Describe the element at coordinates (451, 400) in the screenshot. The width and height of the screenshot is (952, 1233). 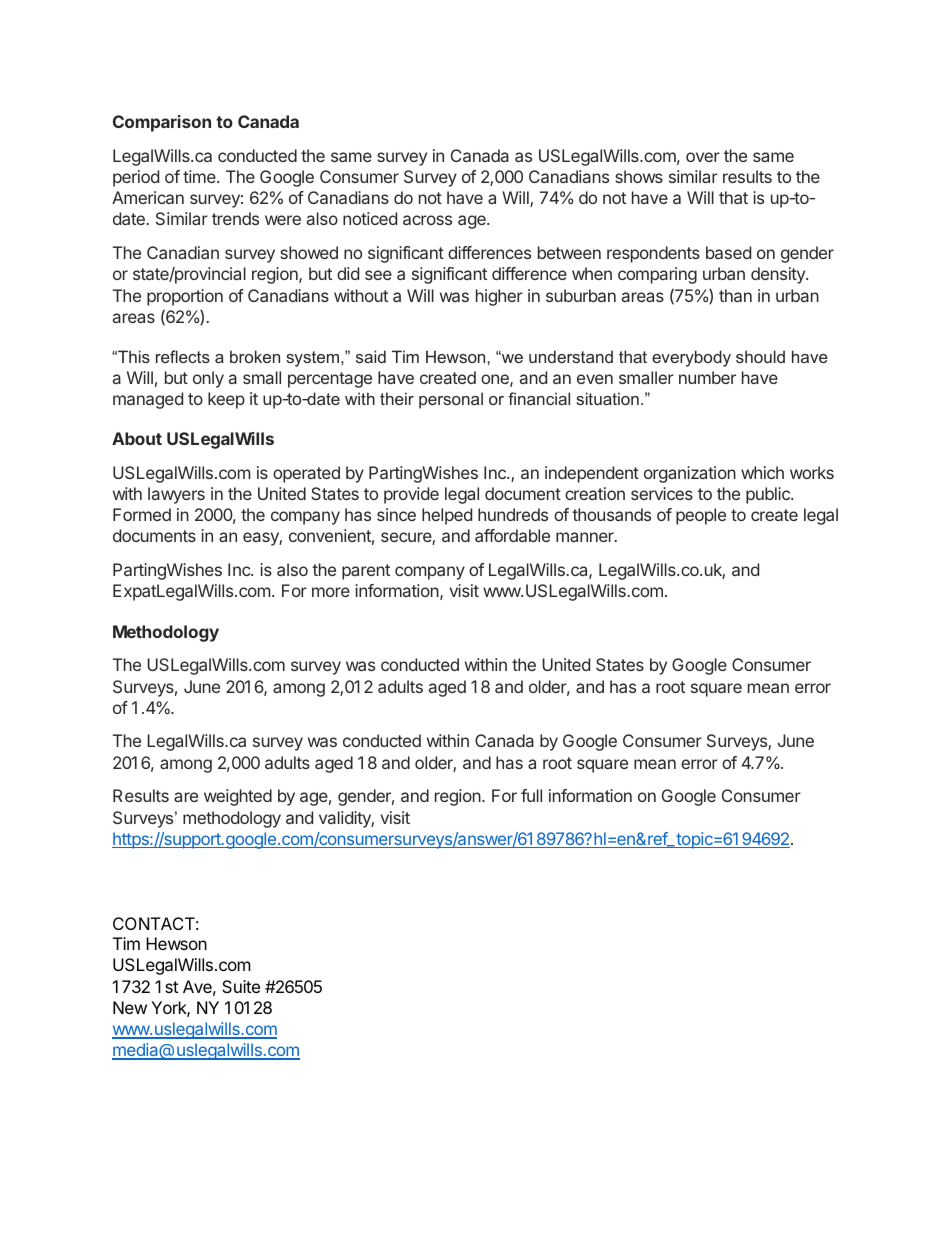
I see `personal` at that location.
